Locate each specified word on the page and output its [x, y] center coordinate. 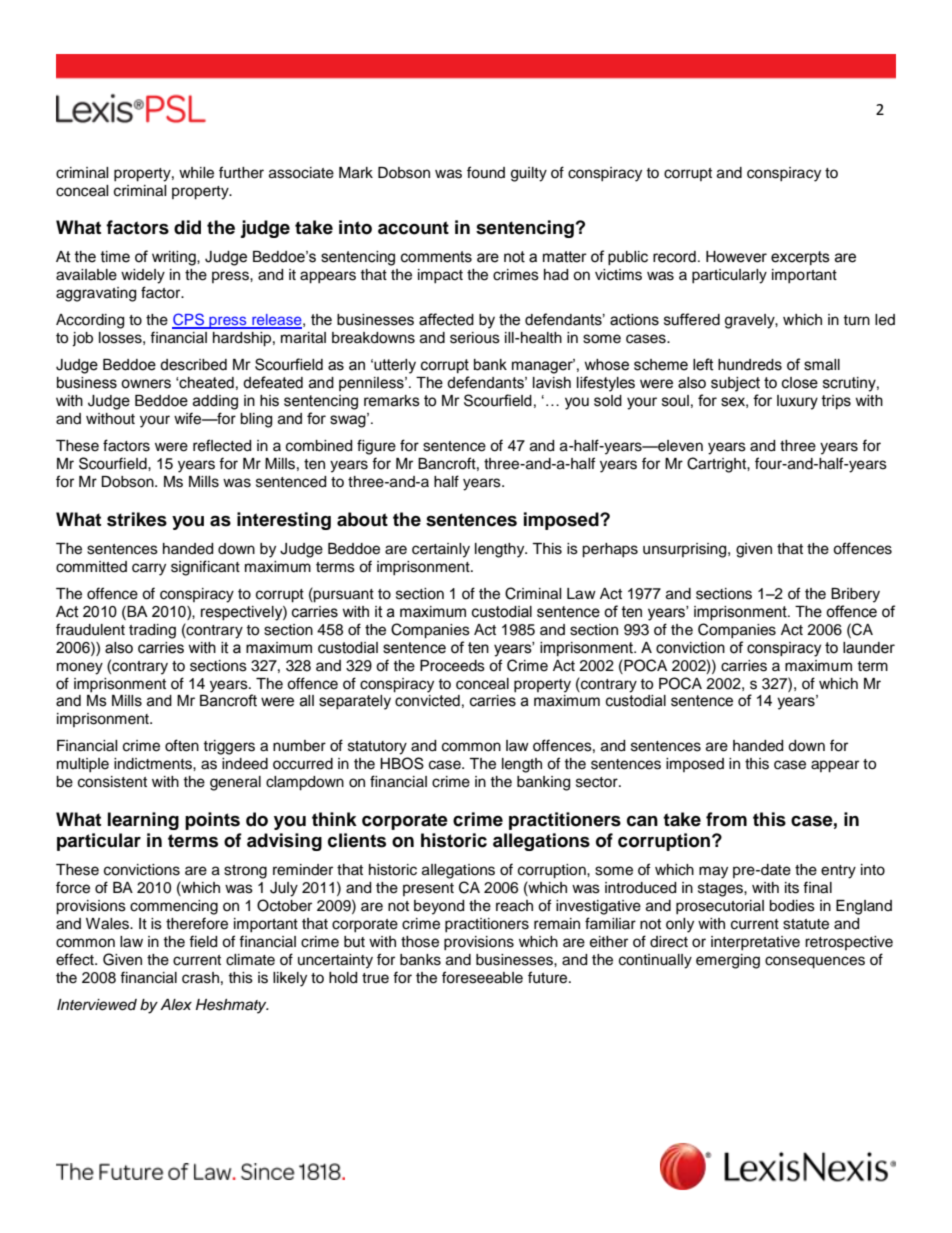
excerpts [800, 258]
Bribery [855, 595]
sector [598, 782]
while [196, 173]
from [726, 819]
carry [149, 569]
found [486, 172]
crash [200, 978]
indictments [154, 764]
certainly [441, 550]
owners [146, 384]
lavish [552, 383]
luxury [797, 402]
